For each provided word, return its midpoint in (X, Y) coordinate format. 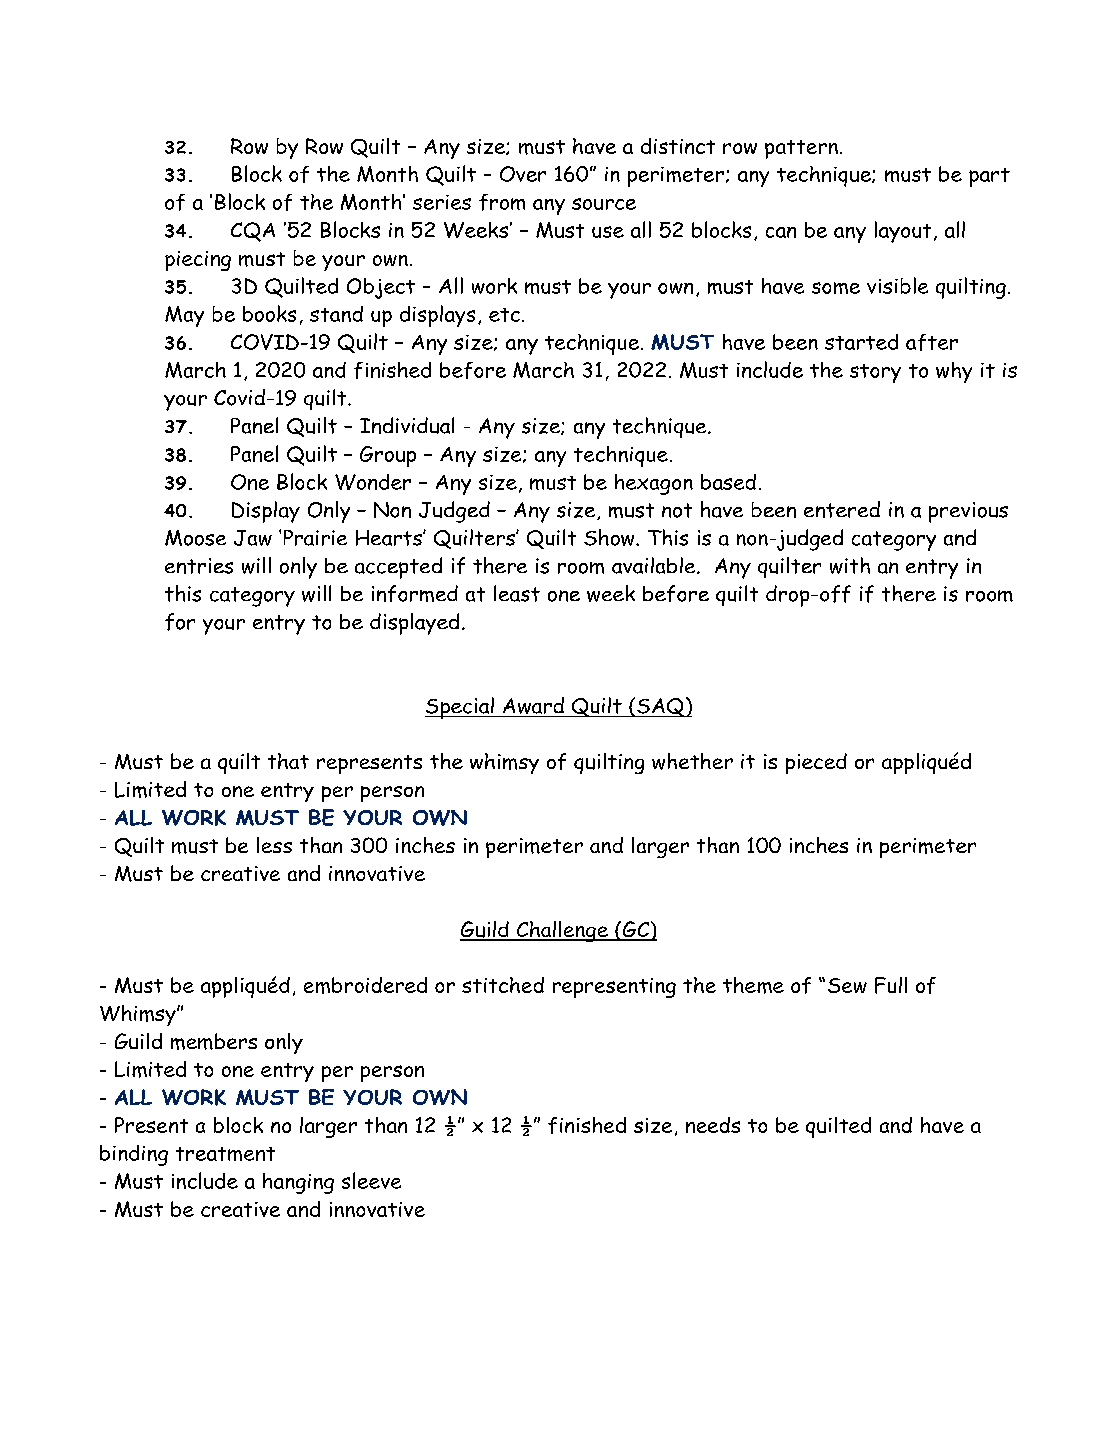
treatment (225, 1154)
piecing (198, 261)
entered (842, 509)
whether (692, 761)
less (274, 845)
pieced (816, 763)
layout (903, 232)
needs (713, 1125)
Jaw (253, 538)
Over (523, 174)
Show (610, 537)
